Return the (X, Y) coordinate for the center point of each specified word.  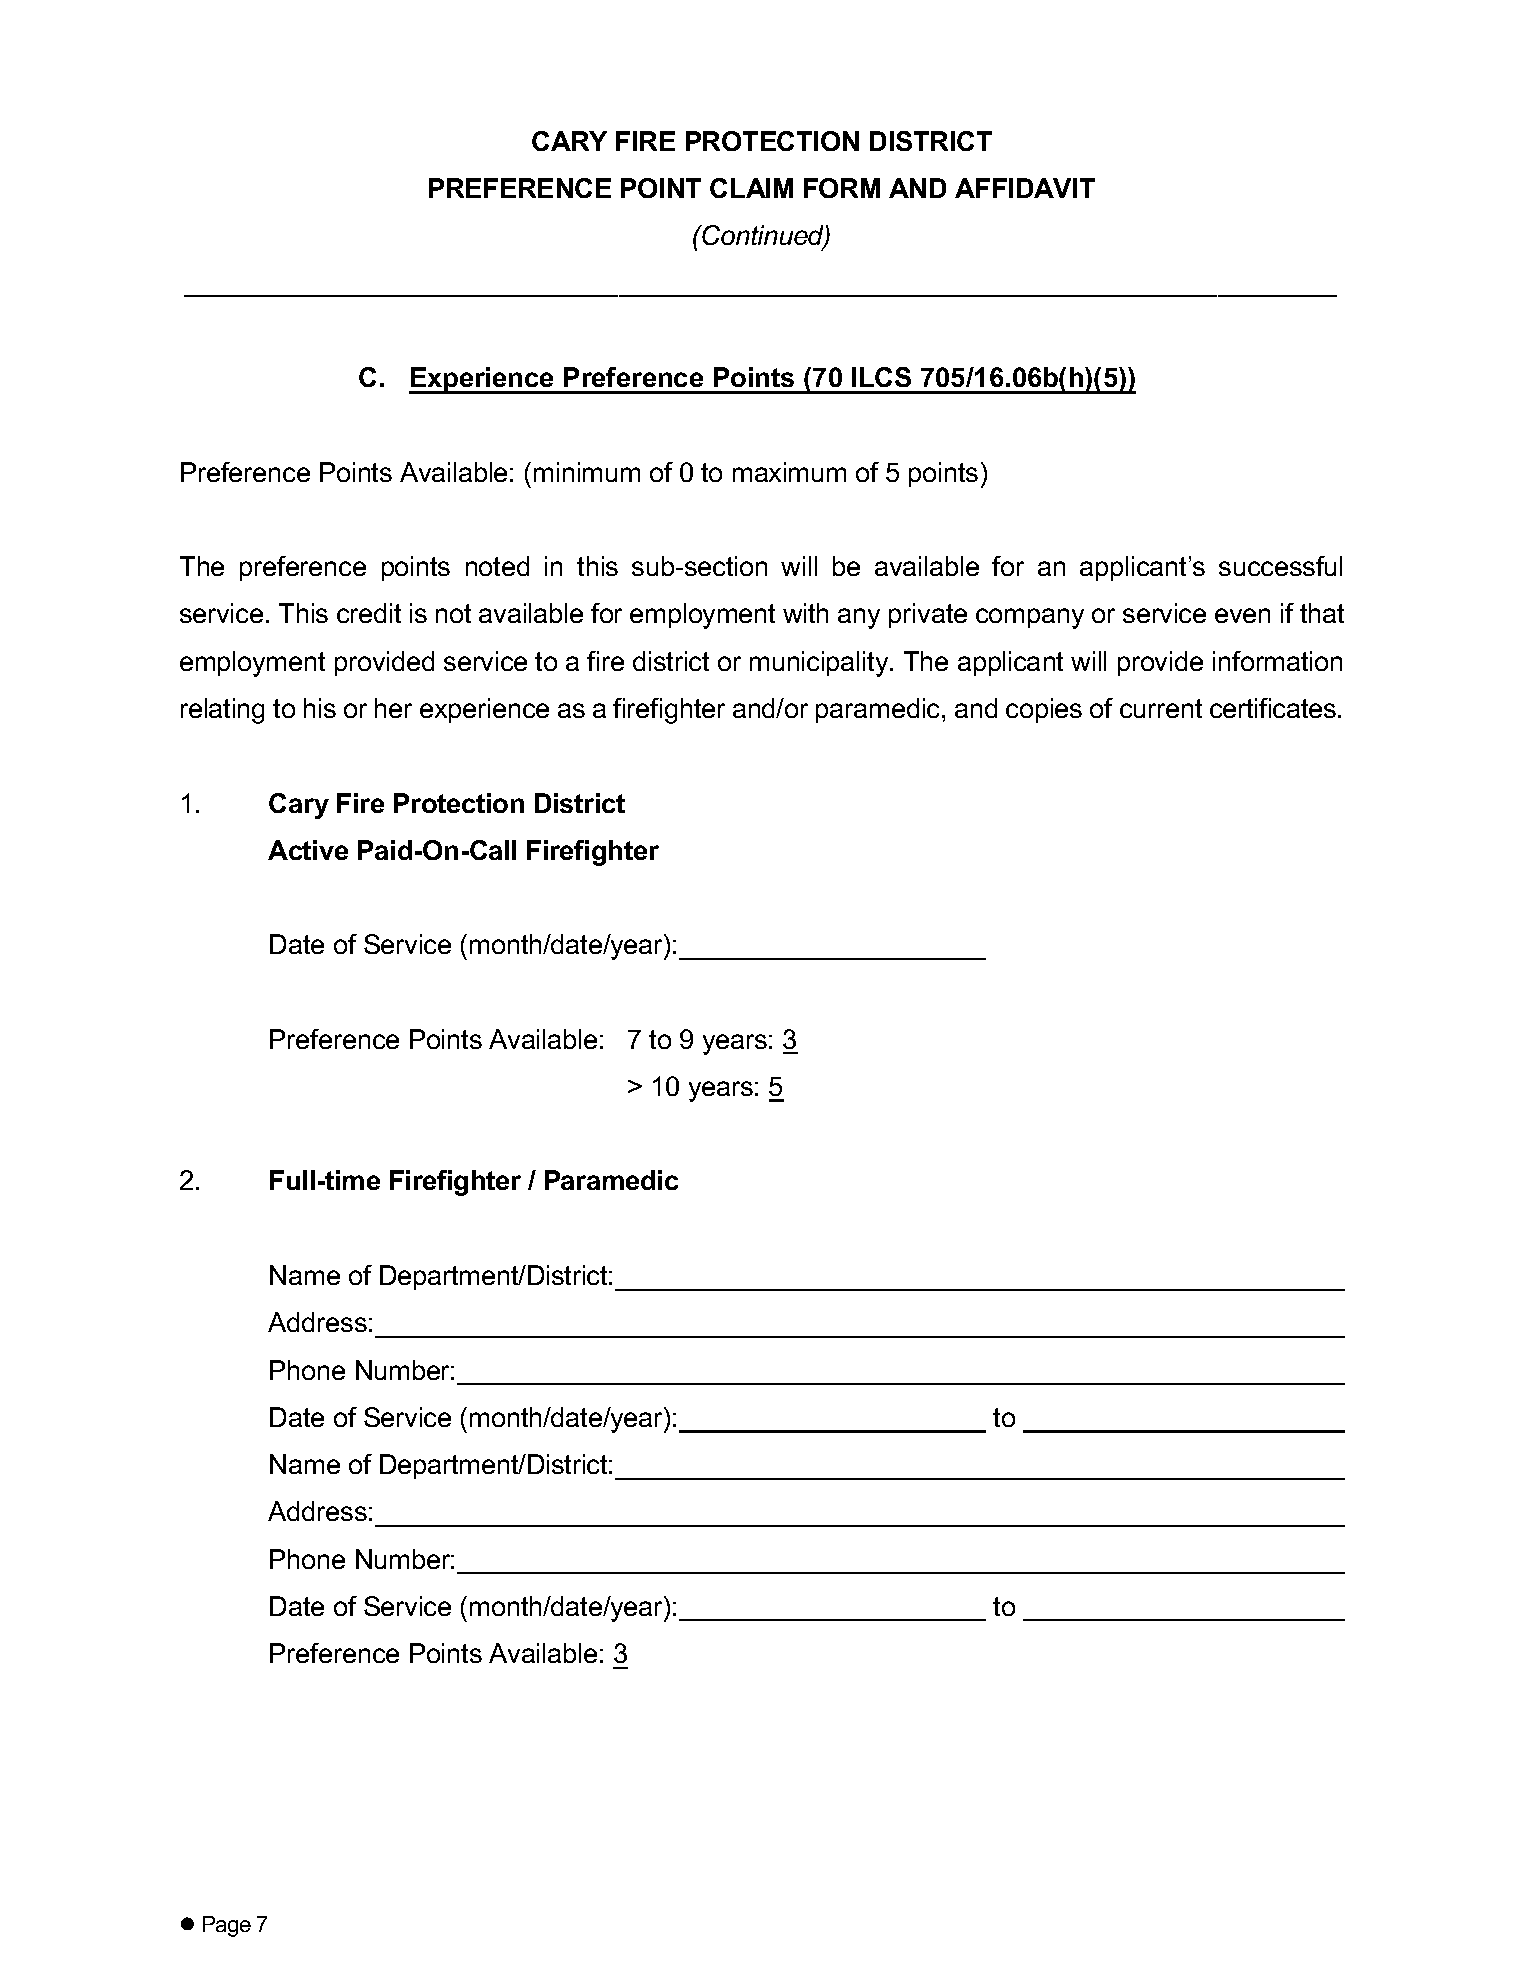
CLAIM (751, 188)
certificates (1274, 708)
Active (308, 850)
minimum (587, 472)
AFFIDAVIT (1025, 188)
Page (227, 1926)
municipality (820, 664)
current (1161, 708)
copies (1044, 710)
